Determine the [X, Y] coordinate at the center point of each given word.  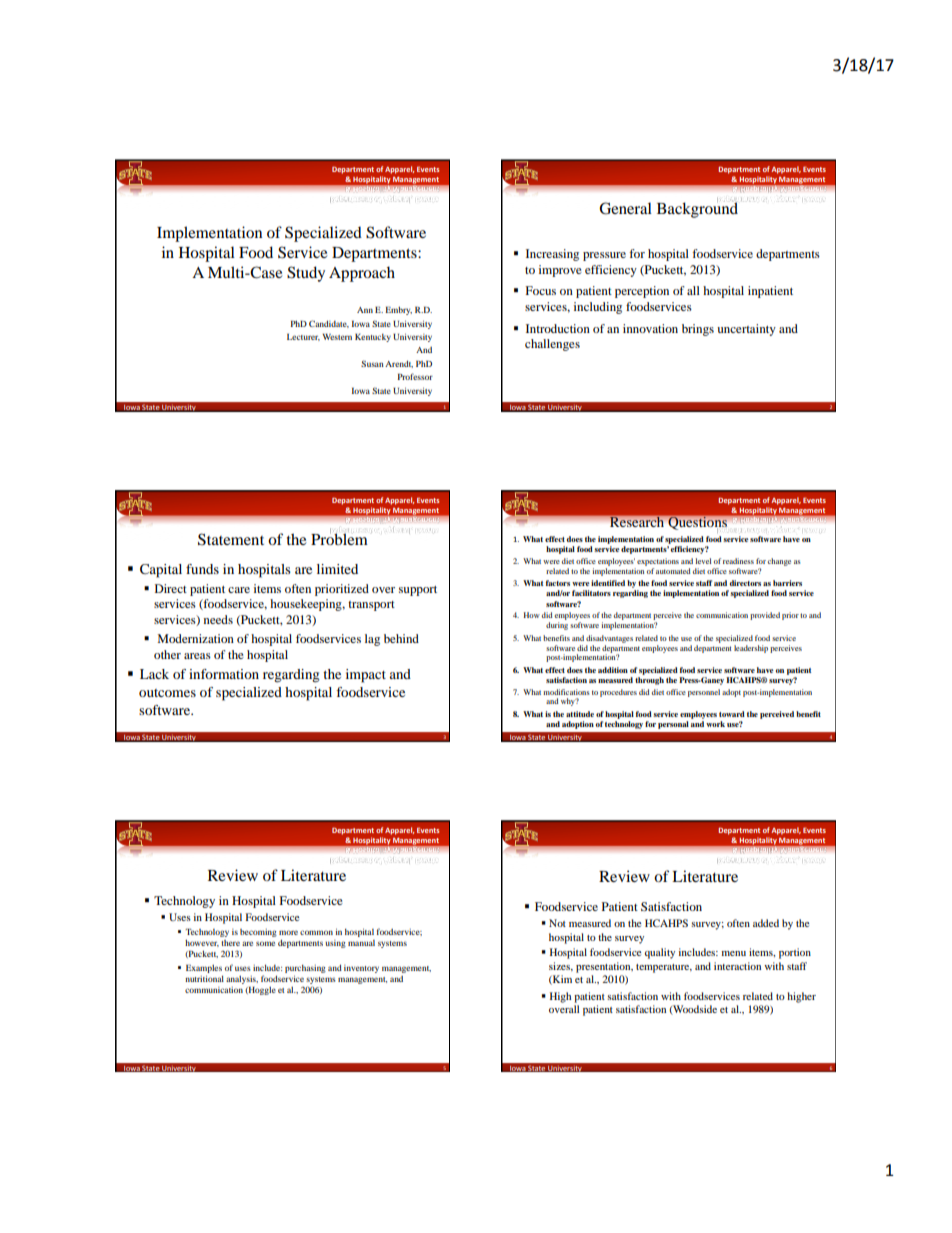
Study [306, 274]
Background [697, 209]
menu [733, 953]
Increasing [552, 255]
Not [557, 923]
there [230, 943]
